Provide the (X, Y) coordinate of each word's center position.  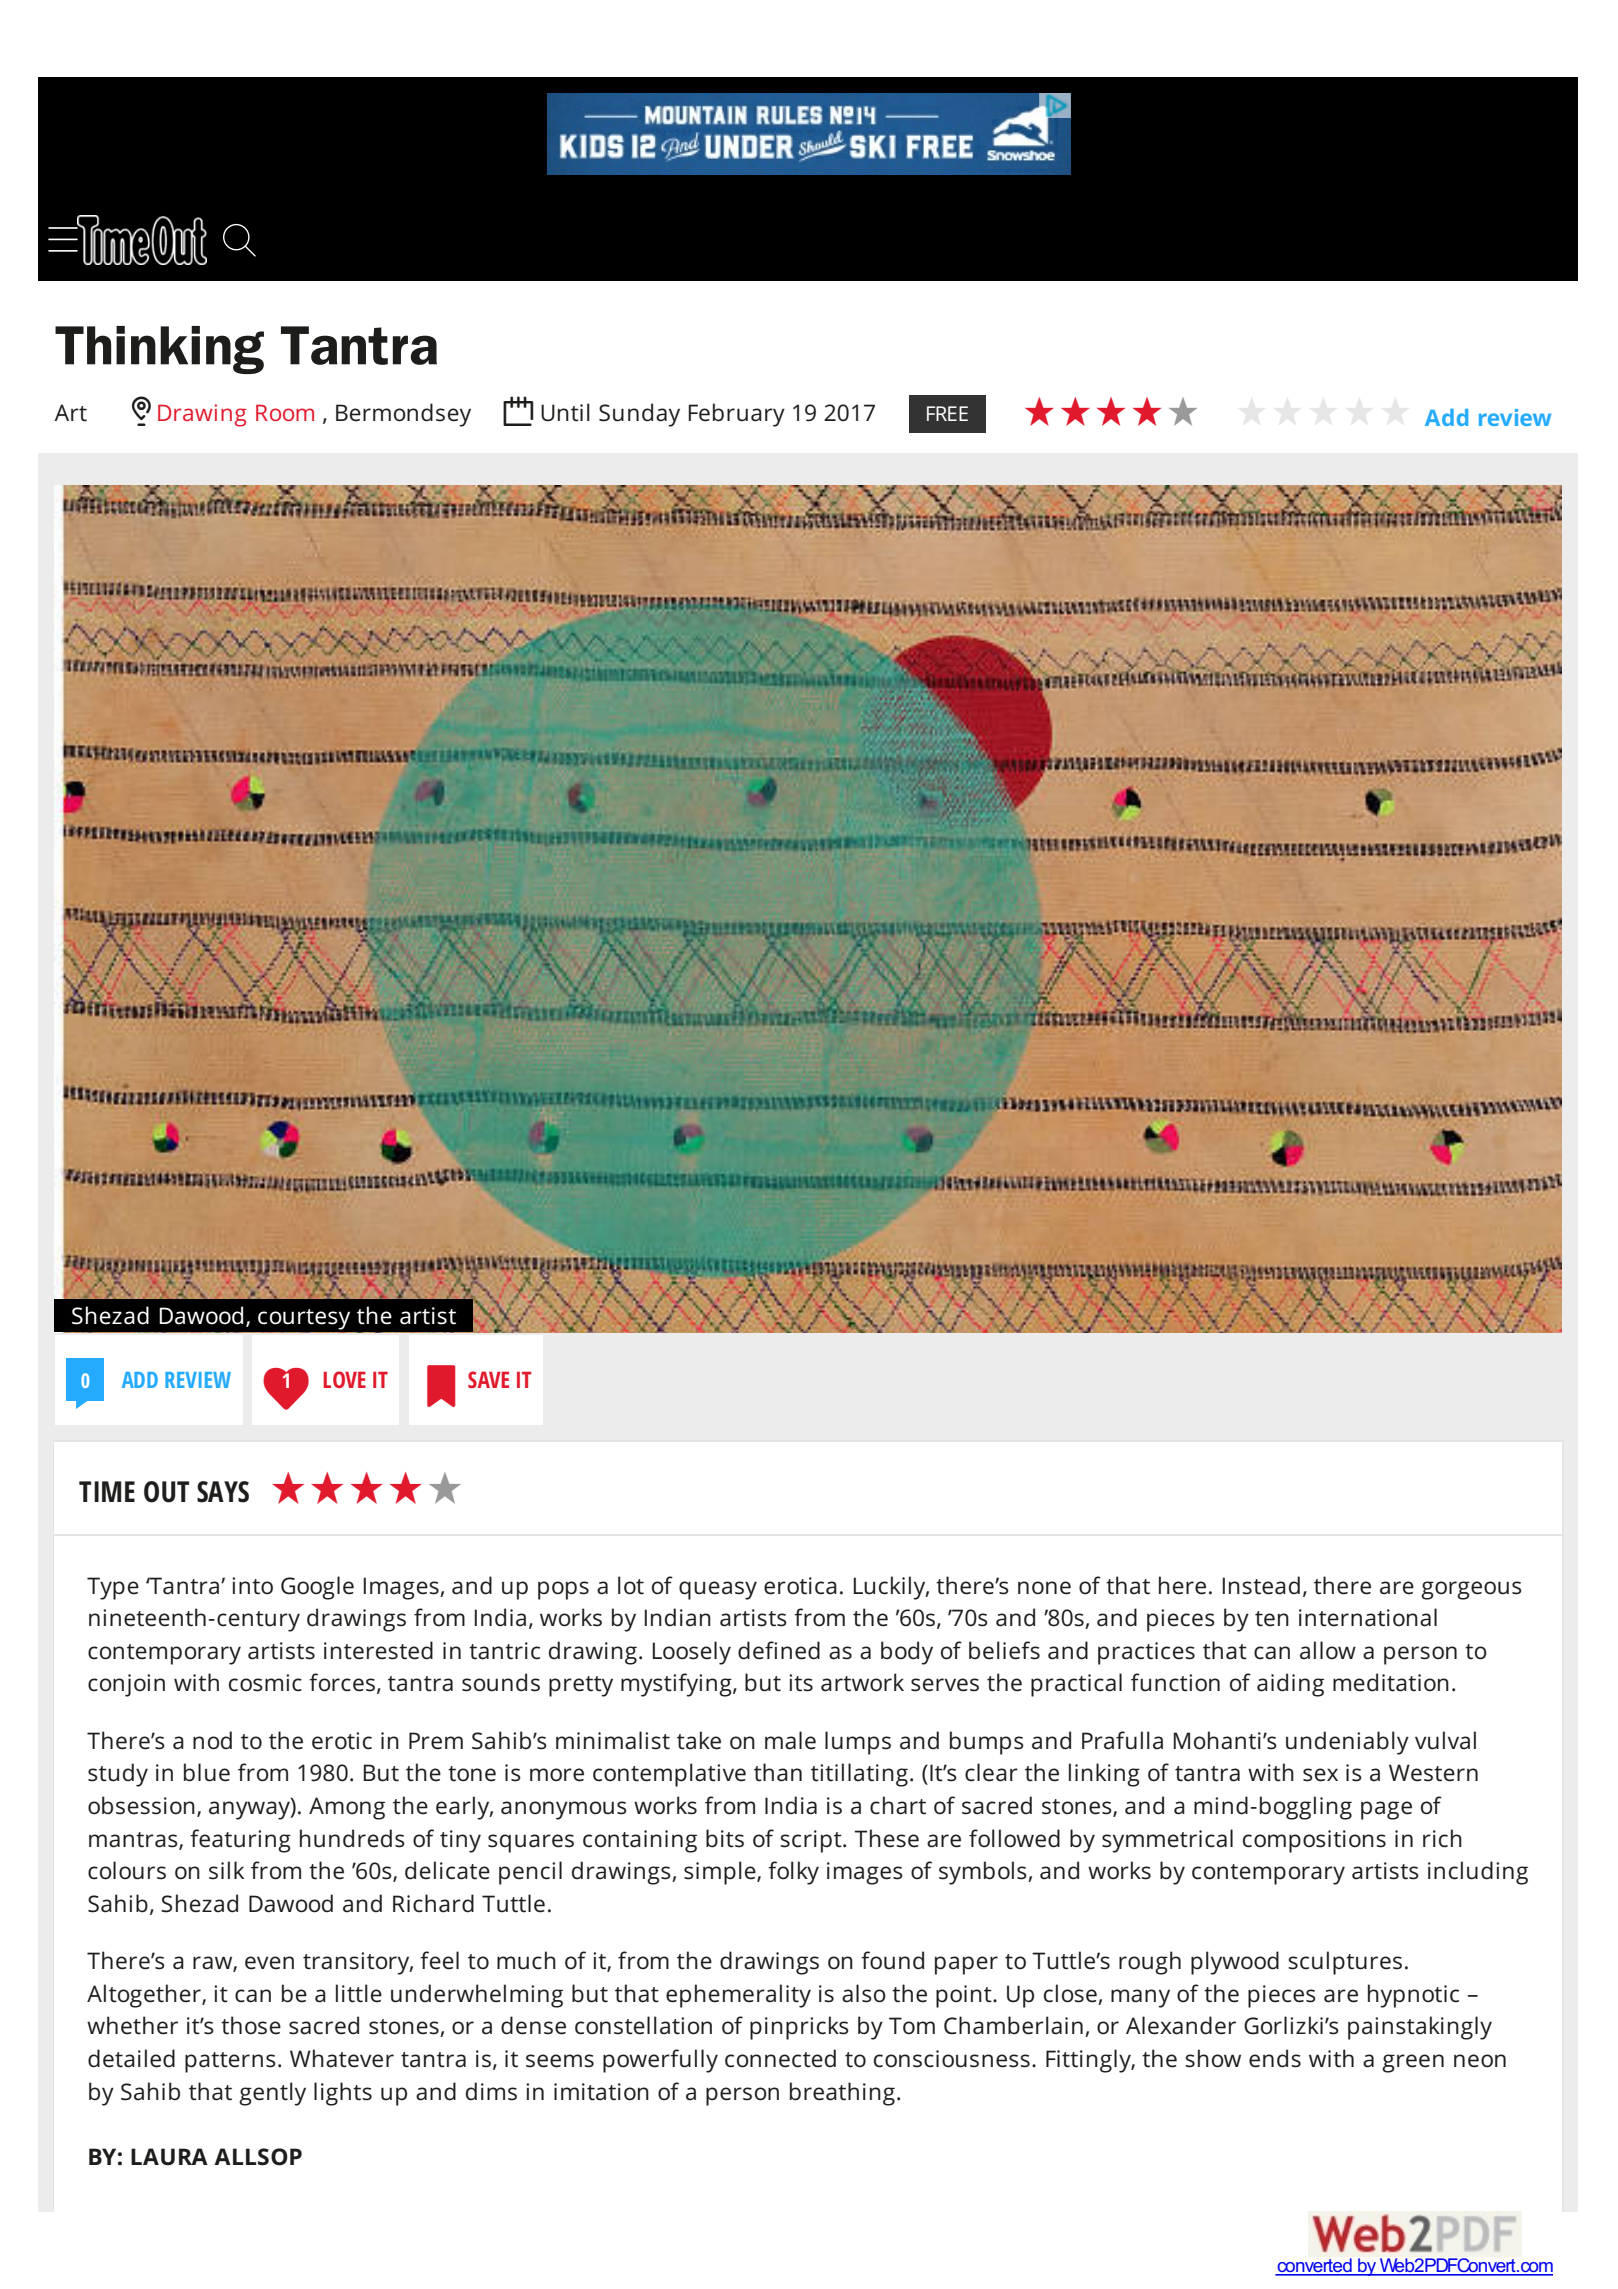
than (778, 1772)
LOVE (344, 1379)
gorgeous (1471, 1590)
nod (212, 1740)
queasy (718, 1590)
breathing (842, 2094)
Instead (1261, 1585)
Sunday (639, 415)
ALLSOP (258, 2157)
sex (1320, 1775)
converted (1314, 2266)
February (736, 415)
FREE (947, 413)
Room (285, 413)
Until (565, 412)
